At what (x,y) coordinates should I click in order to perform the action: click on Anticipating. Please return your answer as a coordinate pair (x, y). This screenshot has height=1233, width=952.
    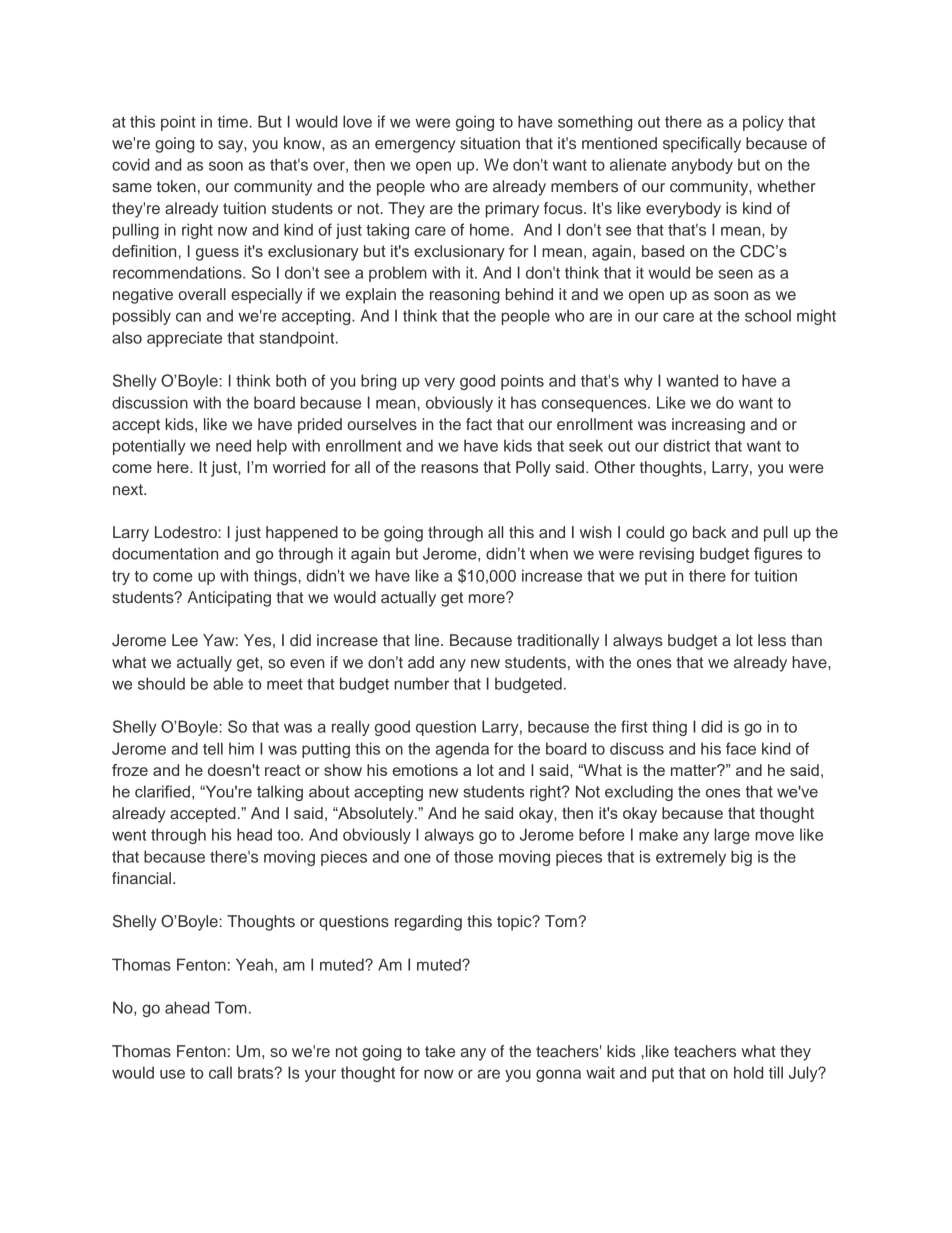
    Looking at the image, I should click on (229, 599).
